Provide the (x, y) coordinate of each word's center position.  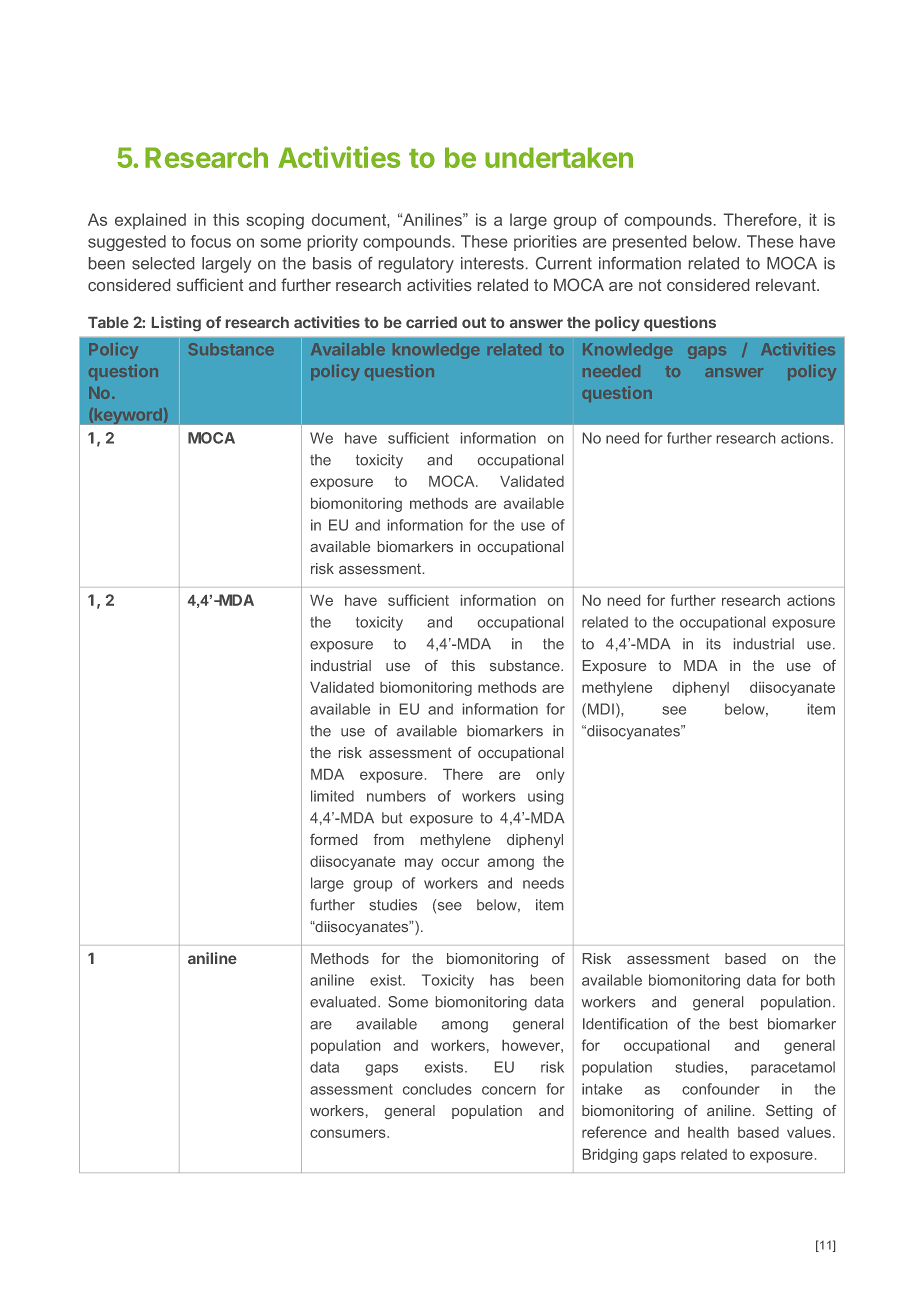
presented (649, 243)
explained (150, 221)
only (550, 776)
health (708, 1132)
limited (332, 796)
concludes (437, 1089)
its (714, 644)
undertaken (559, 157)
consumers (349, 1133)
